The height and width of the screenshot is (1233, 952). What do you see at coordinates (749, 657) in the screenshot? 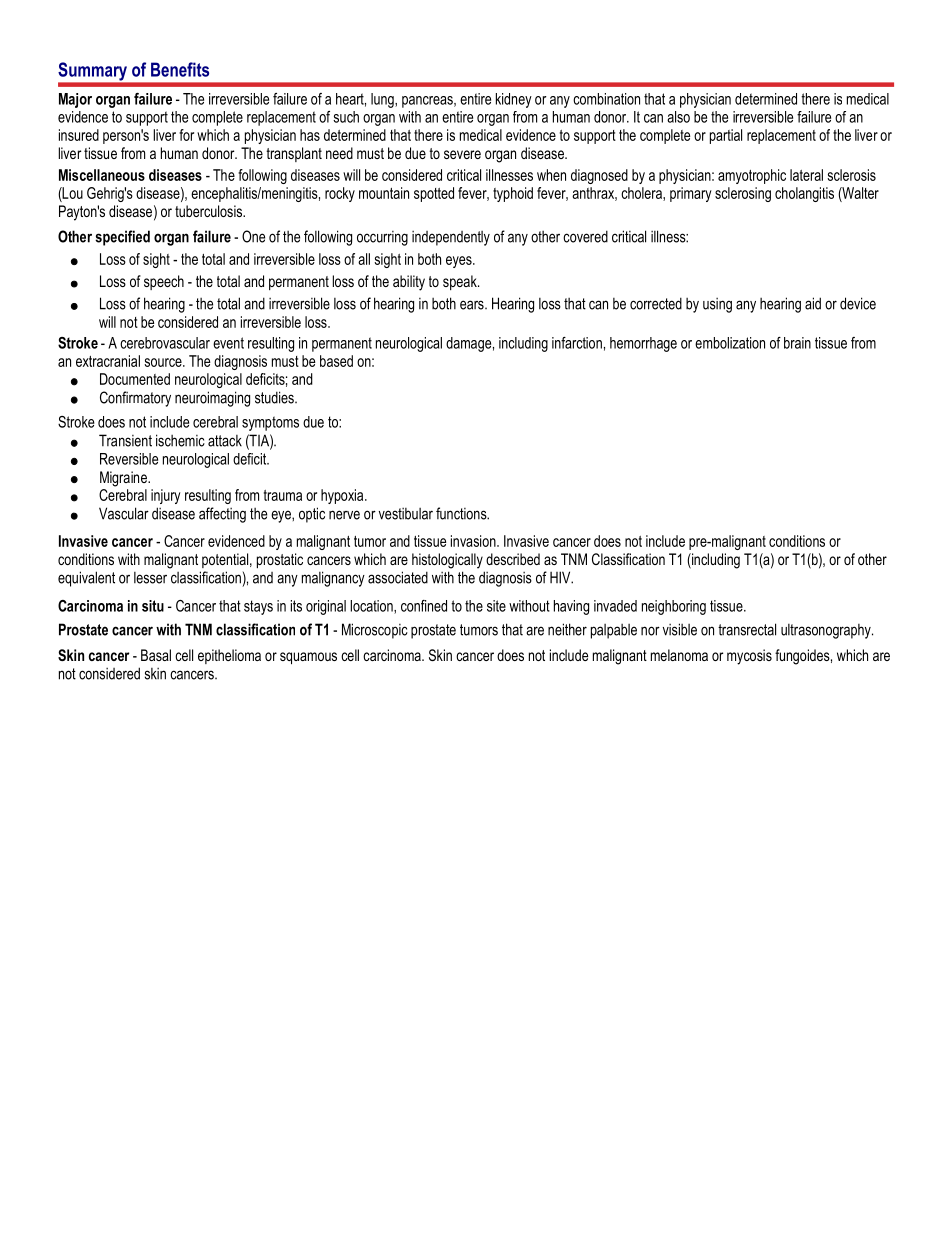
I see `mycosis` at bounding box center [749, 657].
